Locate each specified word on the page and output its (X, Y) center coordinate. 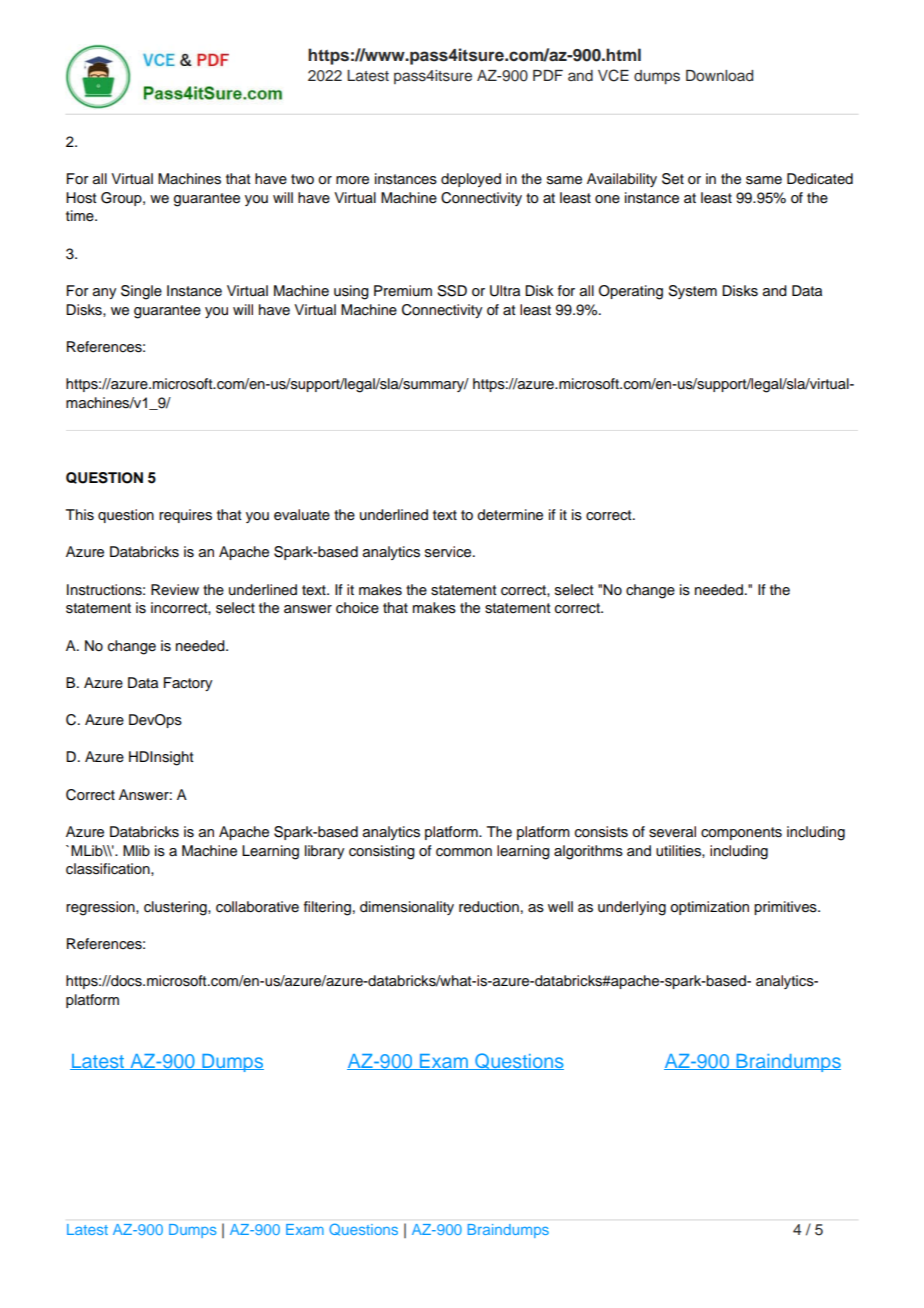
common (464, 852)
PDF (548, 75)
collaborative (257, 907)
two (302, 179)
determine (510, 515)
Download (719, 75)
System (692, 292)
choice (357, 608)
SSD (452, 291)
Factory (188, 684)
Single (141, 292)
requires (185, 516)
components (741, 833)
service (449, 552)
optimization (709, 908)
